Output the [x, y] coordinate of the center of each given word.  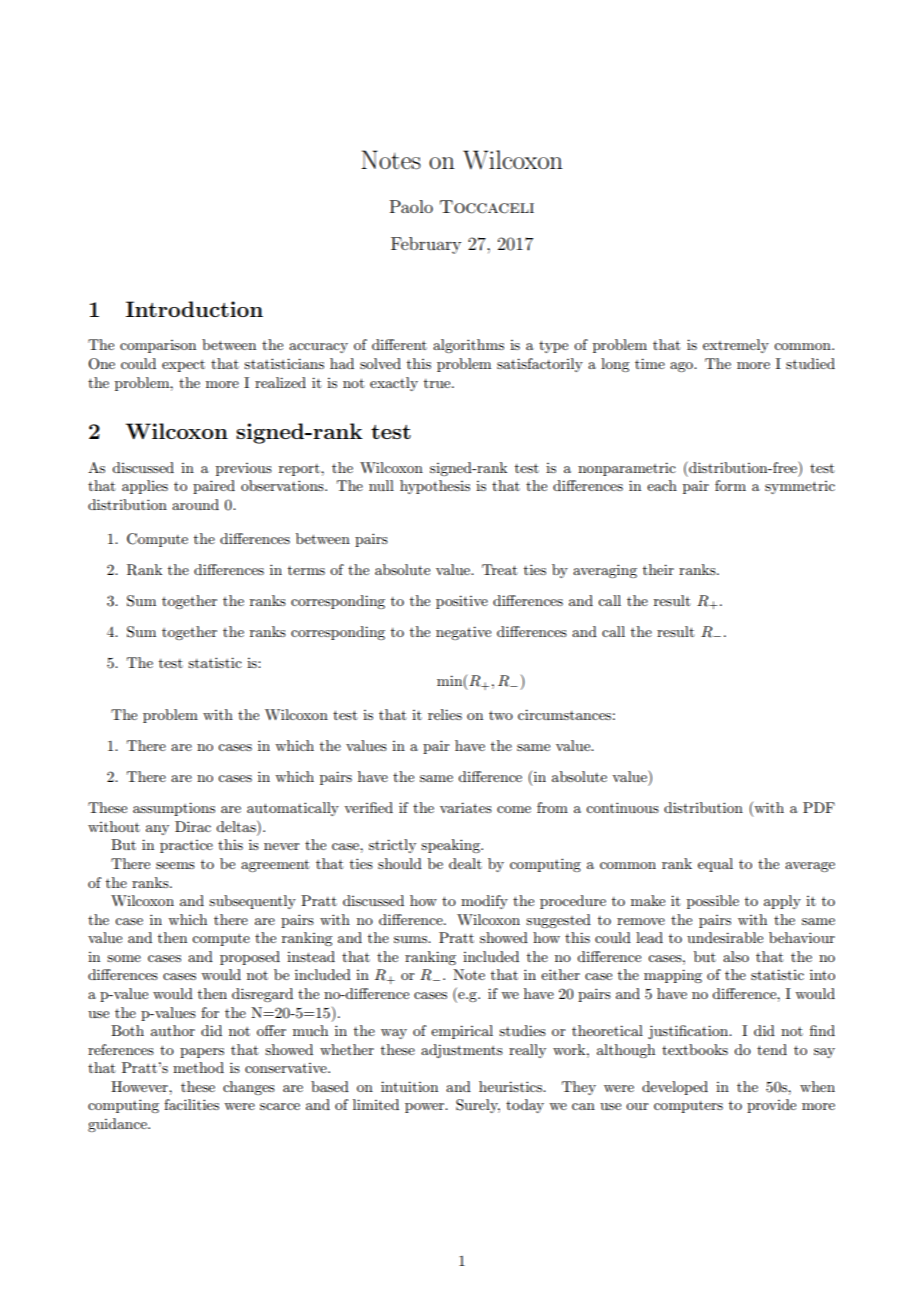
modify [484, 902]
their [658, 569]
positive [462, 602]
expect [183, 366]
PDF [819, 807]
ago [682, 367]
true [438, 383]
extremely [736, 346]
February [426, 245]
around [195, 504]
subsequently [252, 902]
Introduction [194, 309]
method [198, 1067]
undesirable [725, 937]
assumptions [174, 809]
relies [445, 714]
